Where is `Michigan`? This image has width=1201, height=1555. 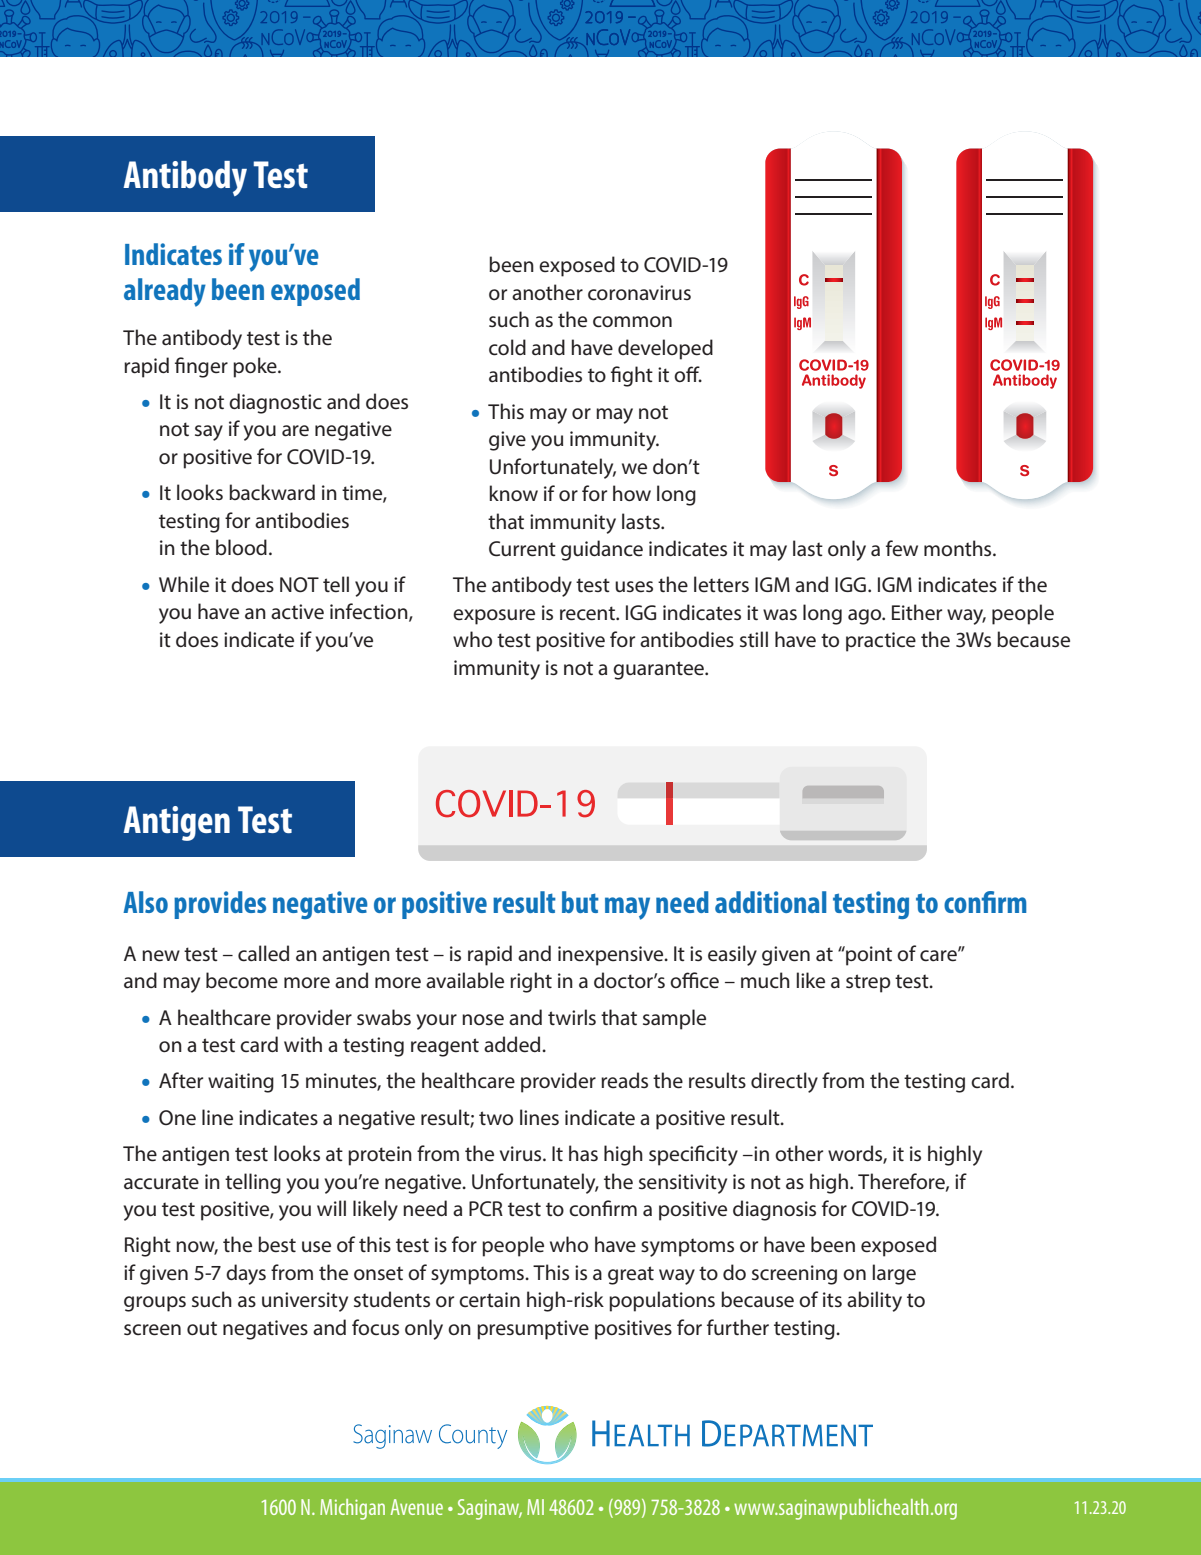 Michigan is located at coordinates (352, 1509).
